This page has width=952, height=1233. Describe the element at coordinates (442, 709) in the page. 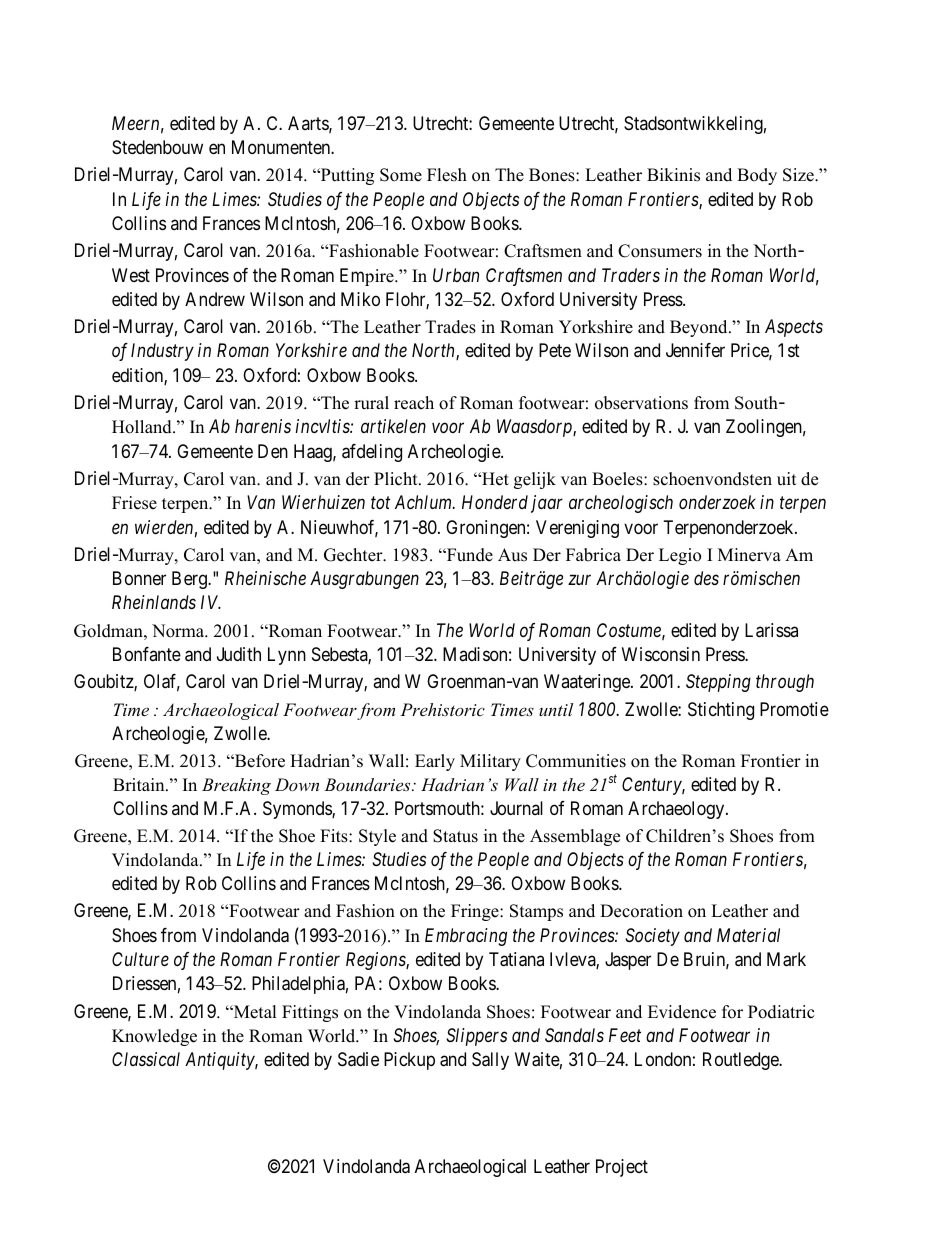

I see `Prehistoric` at that location.
